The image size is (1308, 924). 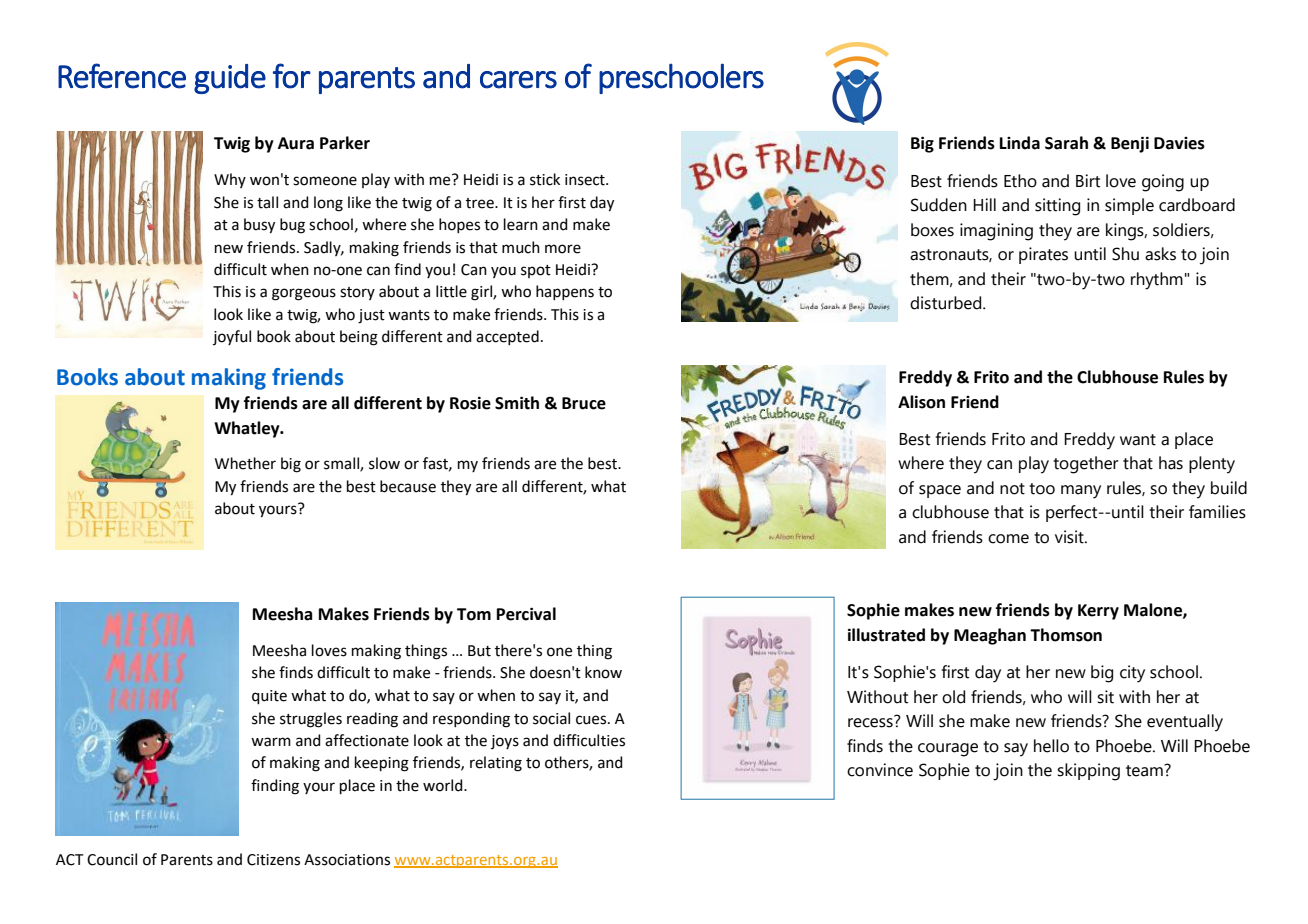 I want to click on Citizens, so click(x=273, y=860).
